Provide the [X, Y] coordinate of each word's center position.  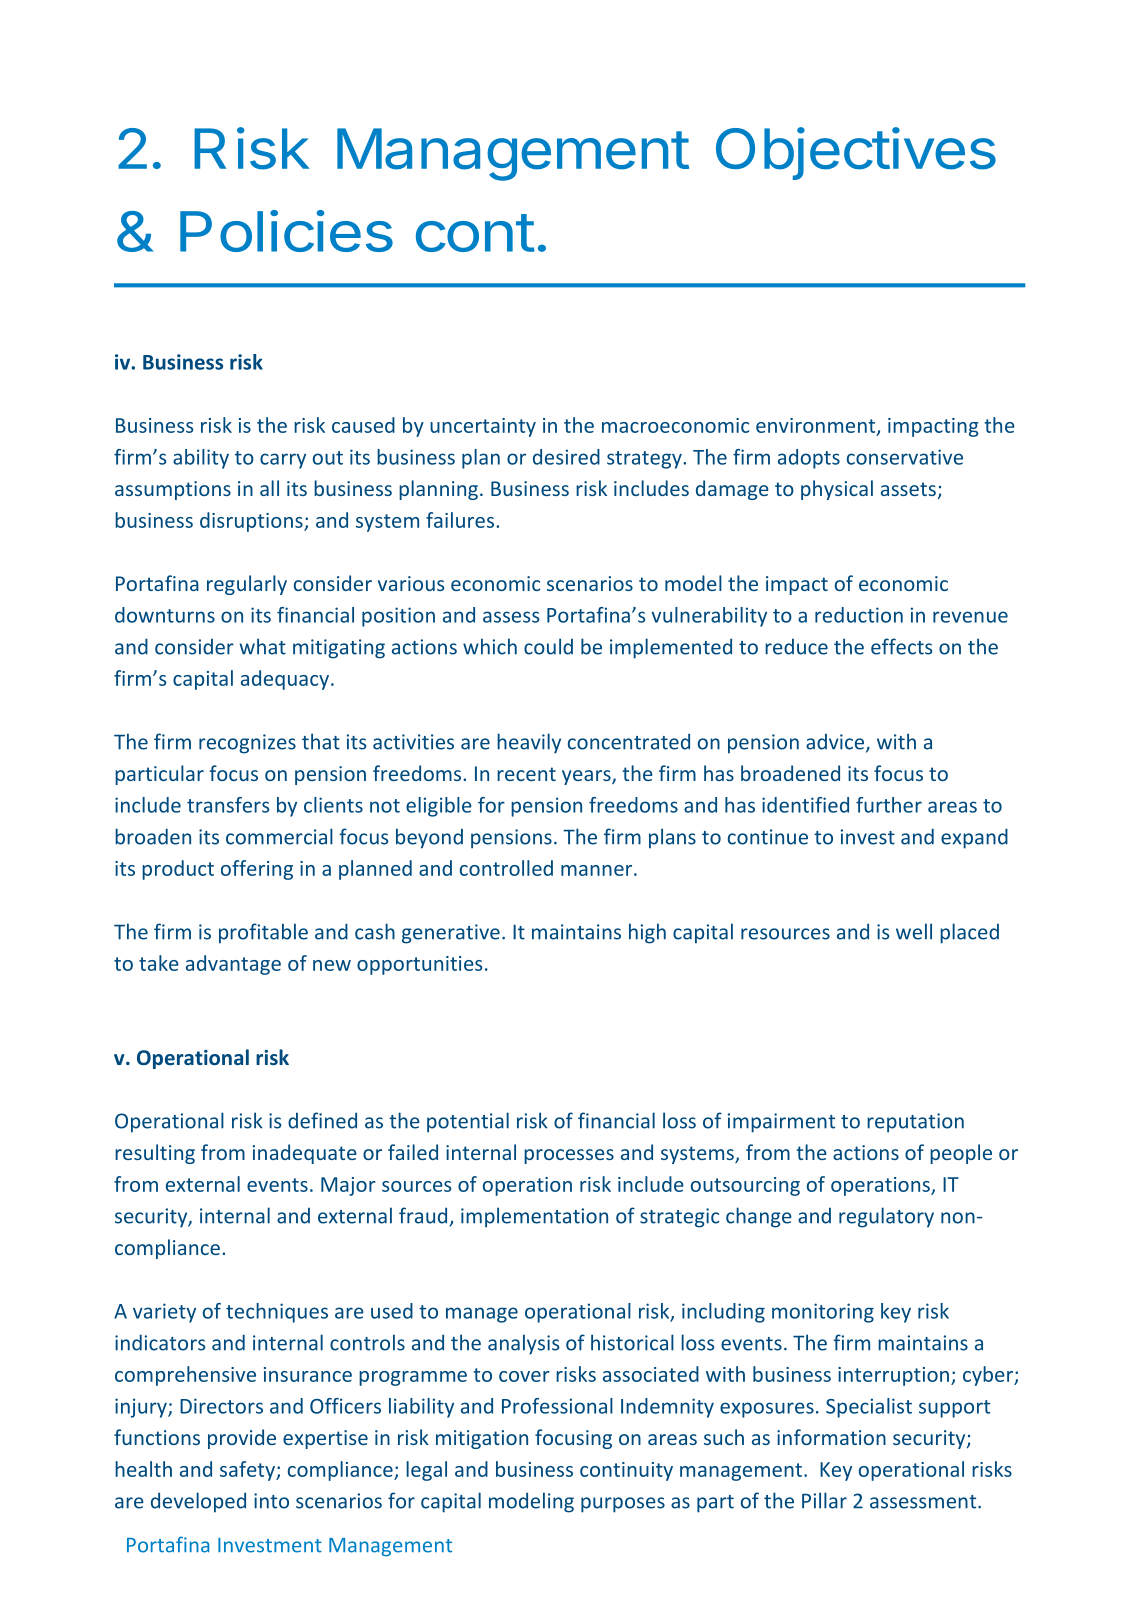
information [831, 1437]
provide [242, 1439]
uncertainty [483, 427]
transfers [228, 805]
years [587, 777]
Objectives [856, 153]
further [889, 805]
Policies [286, 231]
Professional [557, 1406]
